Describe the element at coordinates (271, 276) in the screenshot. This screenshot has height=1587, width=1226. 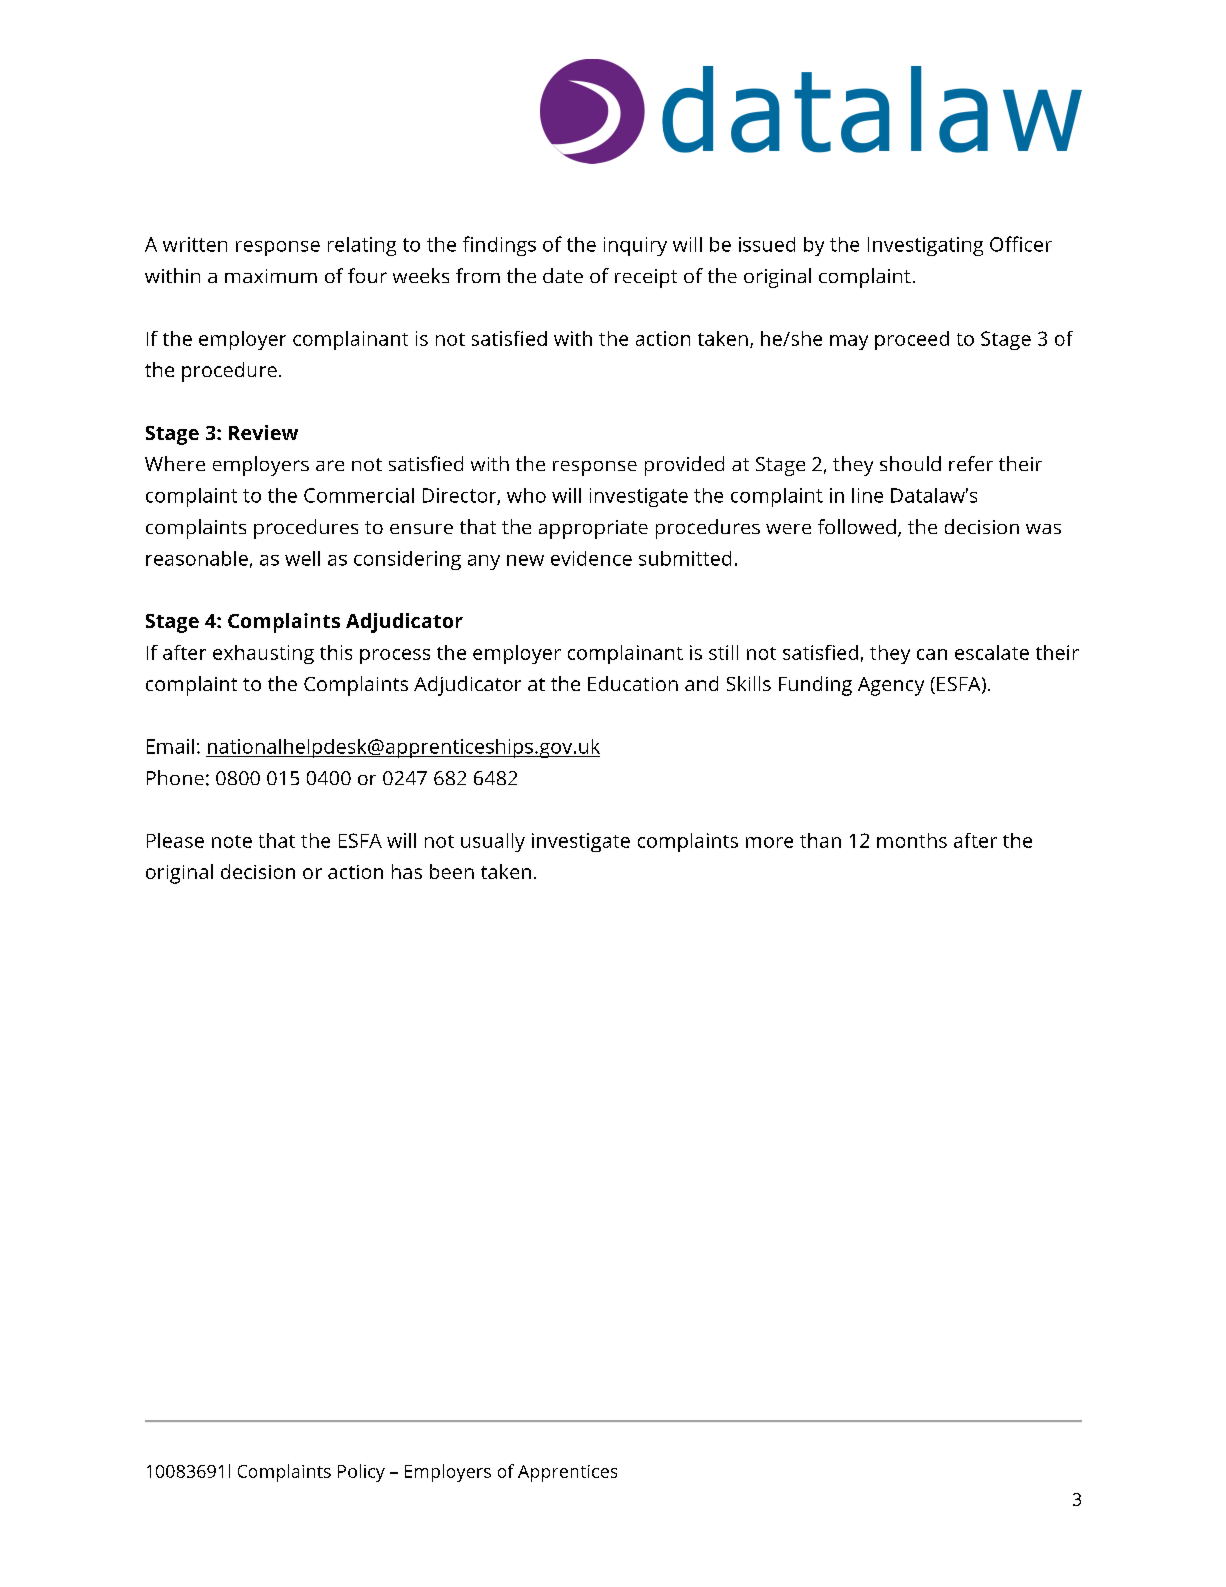
I see `maximum` at that location.
